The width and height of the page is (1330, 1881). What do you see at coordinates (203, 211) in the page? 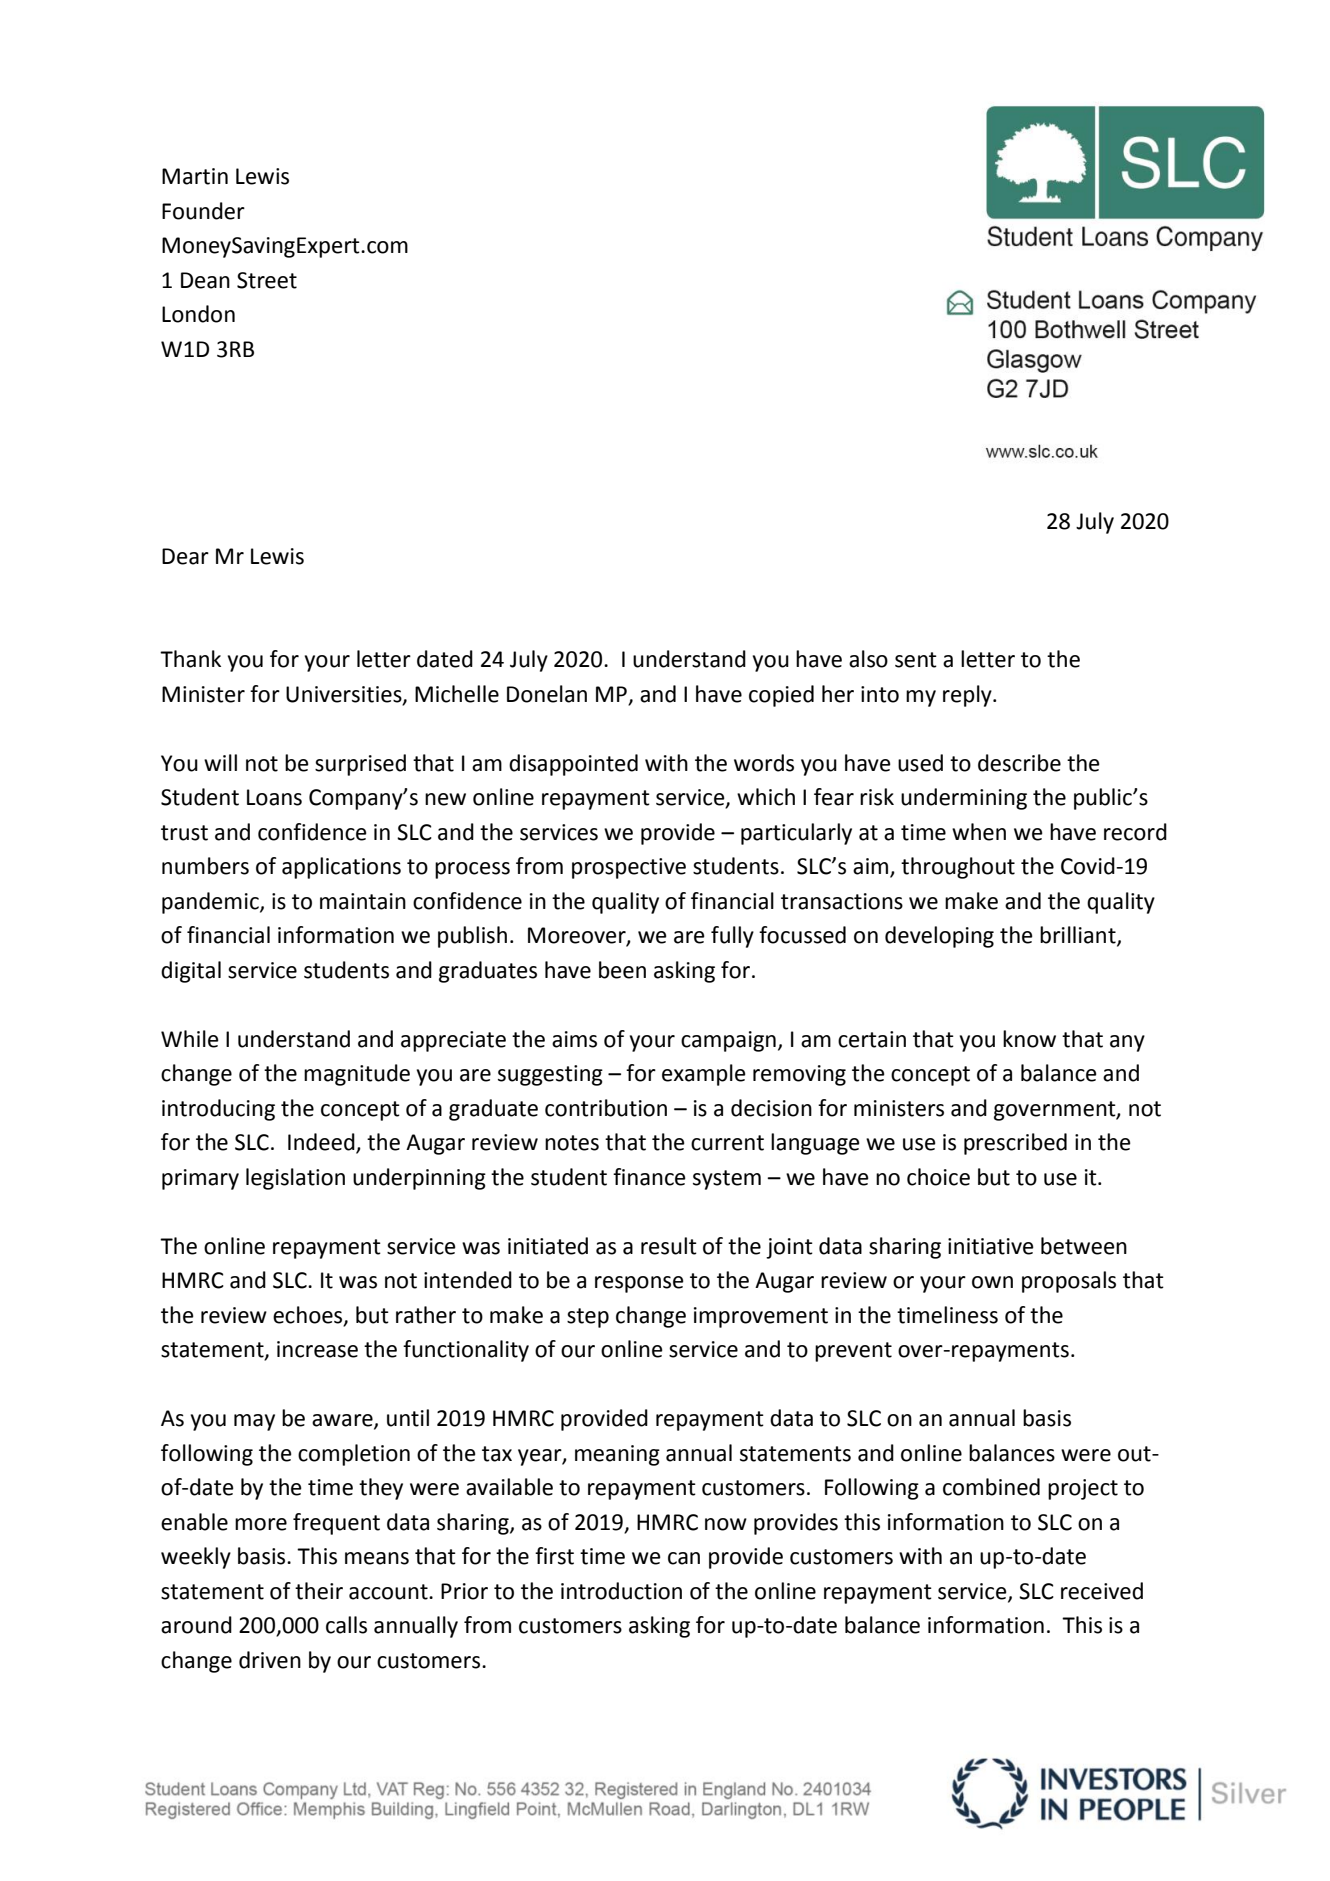
I see `Founder` at bounding box center [203, 211].
